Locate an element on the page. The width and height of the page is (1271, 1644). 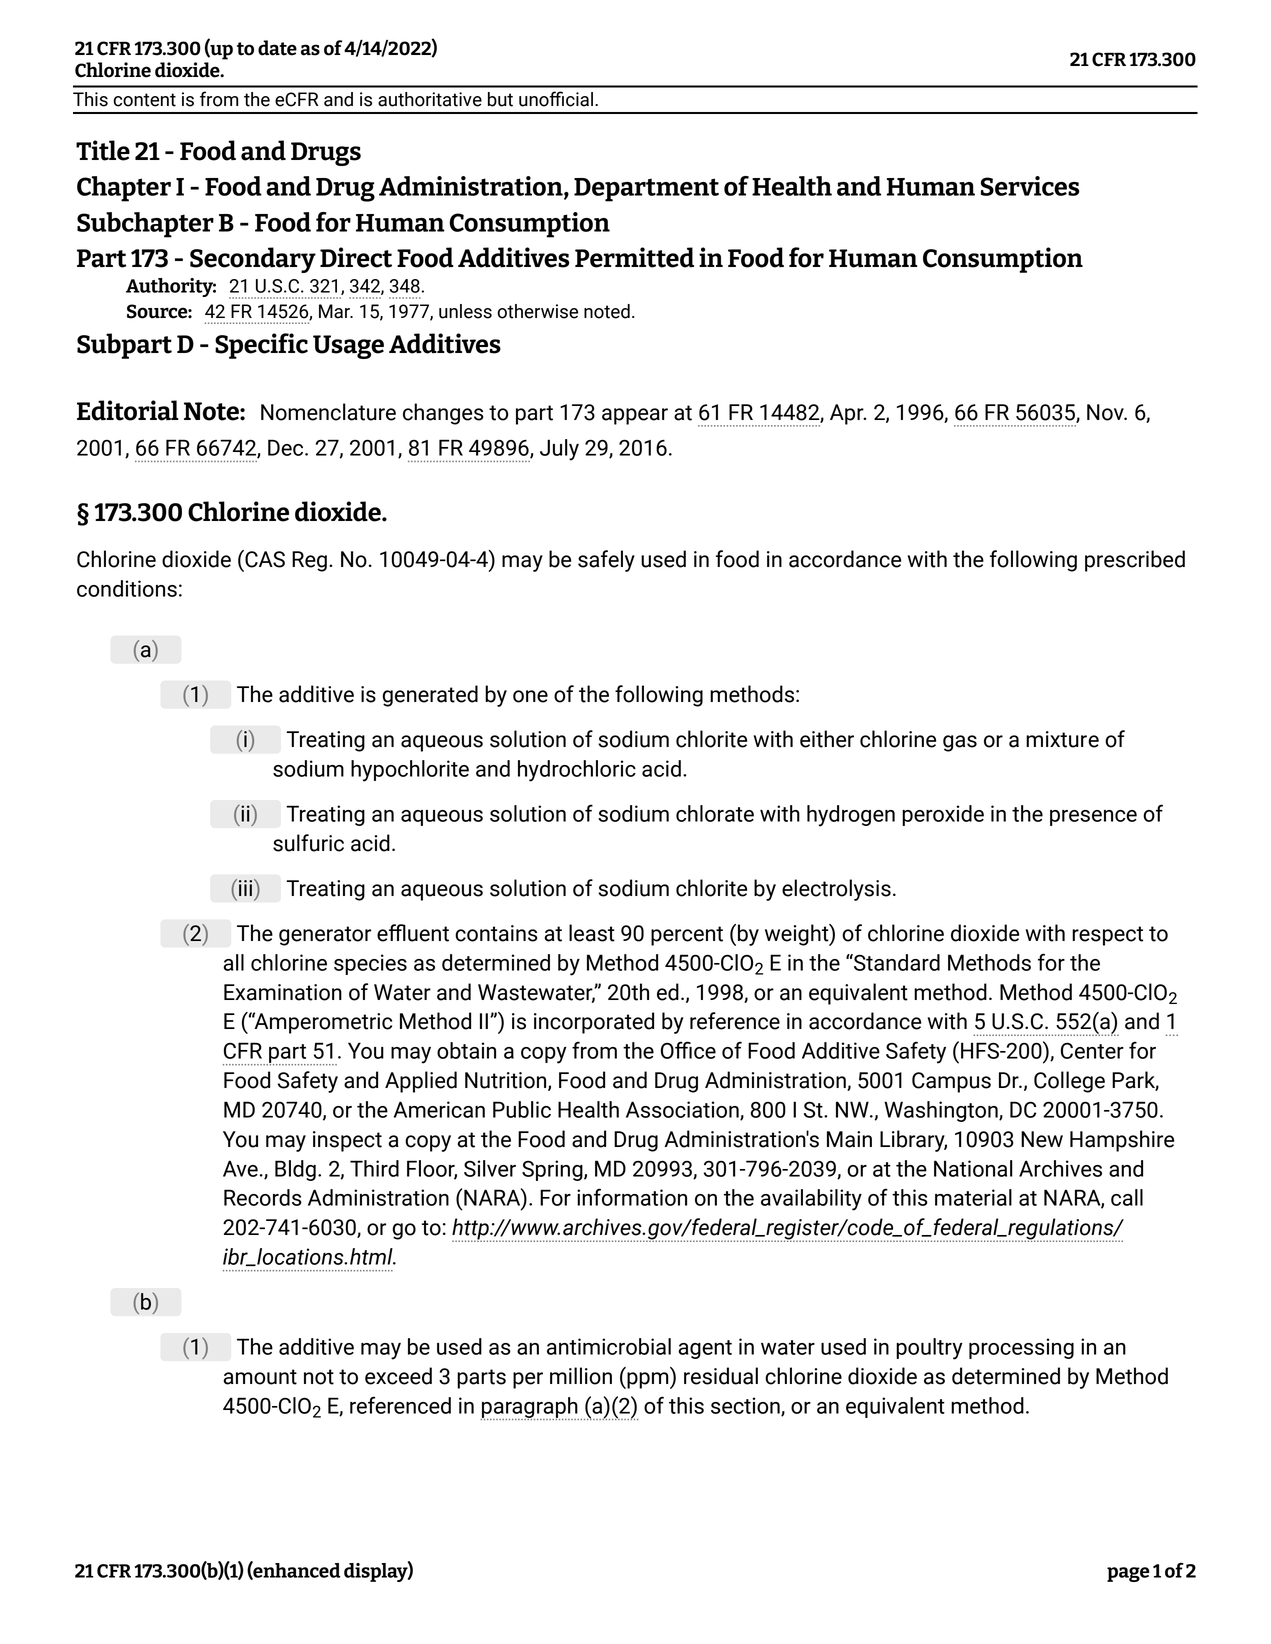
unofficial is located at coordinates (556, 99).
